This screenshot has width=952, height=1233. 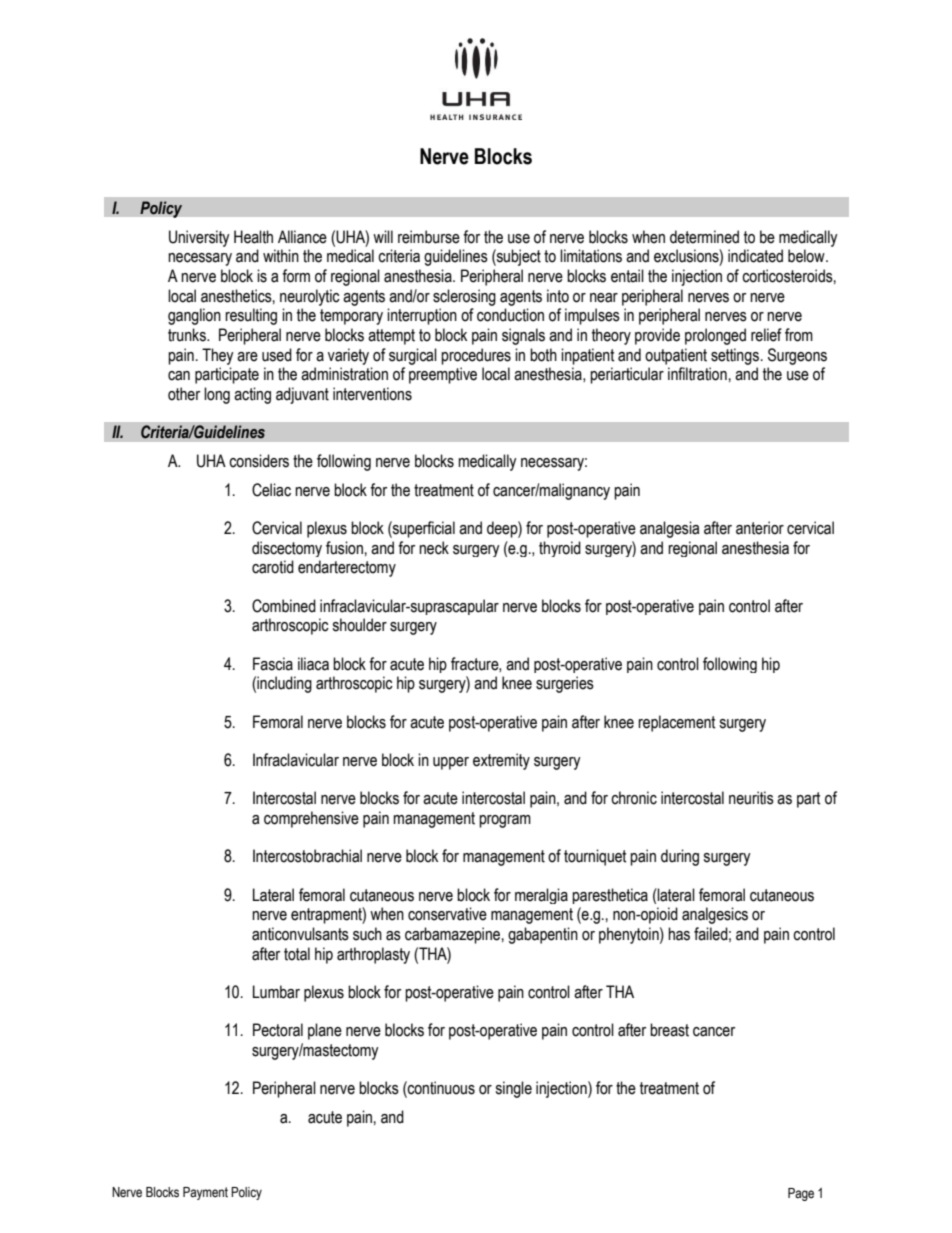 I want to click on indicated, so click(x=755, y=256).
